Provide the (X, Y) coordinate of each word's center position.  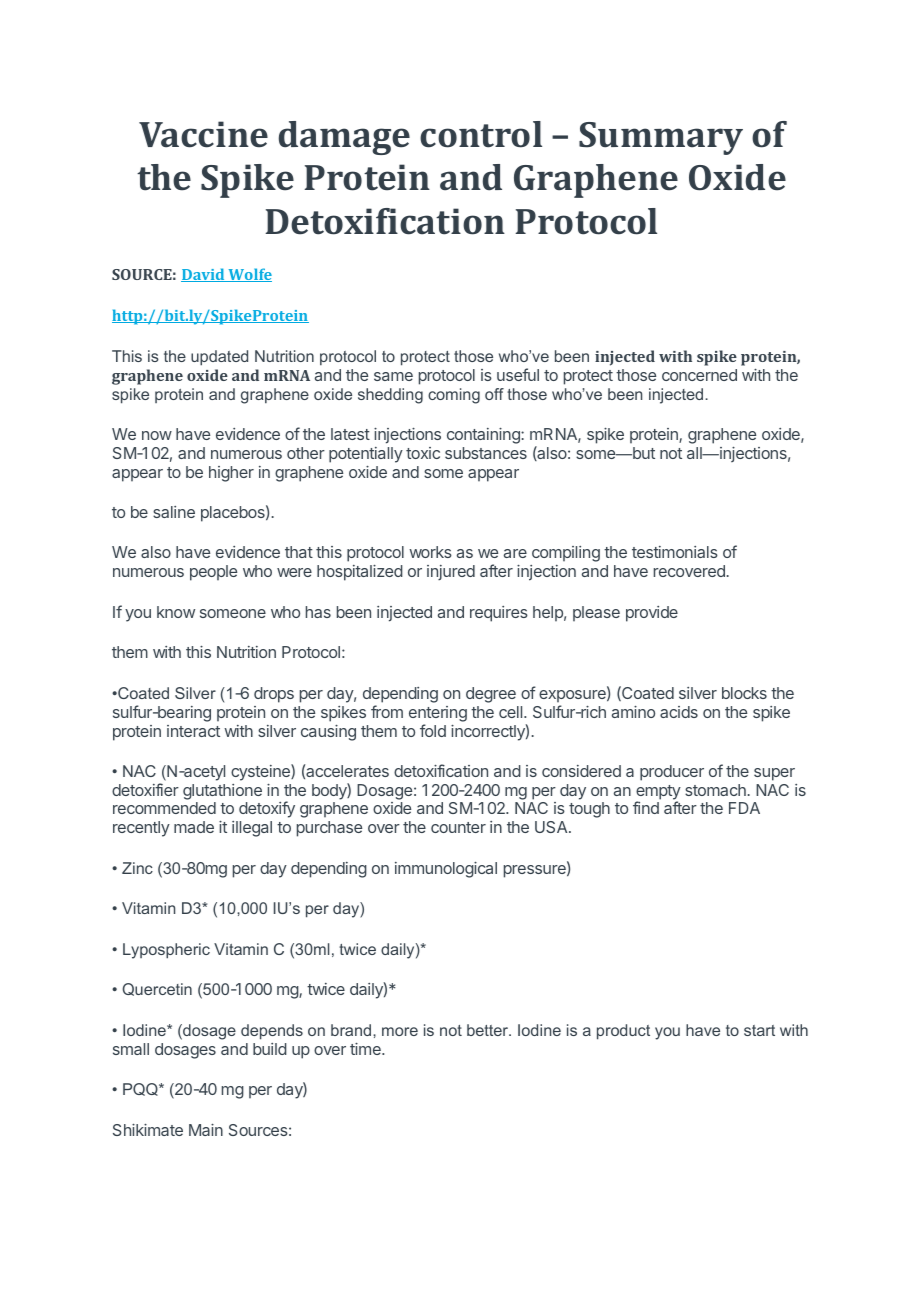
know (176, 612)
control (481, 134)
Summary (661, 138)
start (759, 1030)
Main (206, 1130)
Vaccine (203, 134)
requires (499, 614)
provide (652, 614)
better (489, 1030)
